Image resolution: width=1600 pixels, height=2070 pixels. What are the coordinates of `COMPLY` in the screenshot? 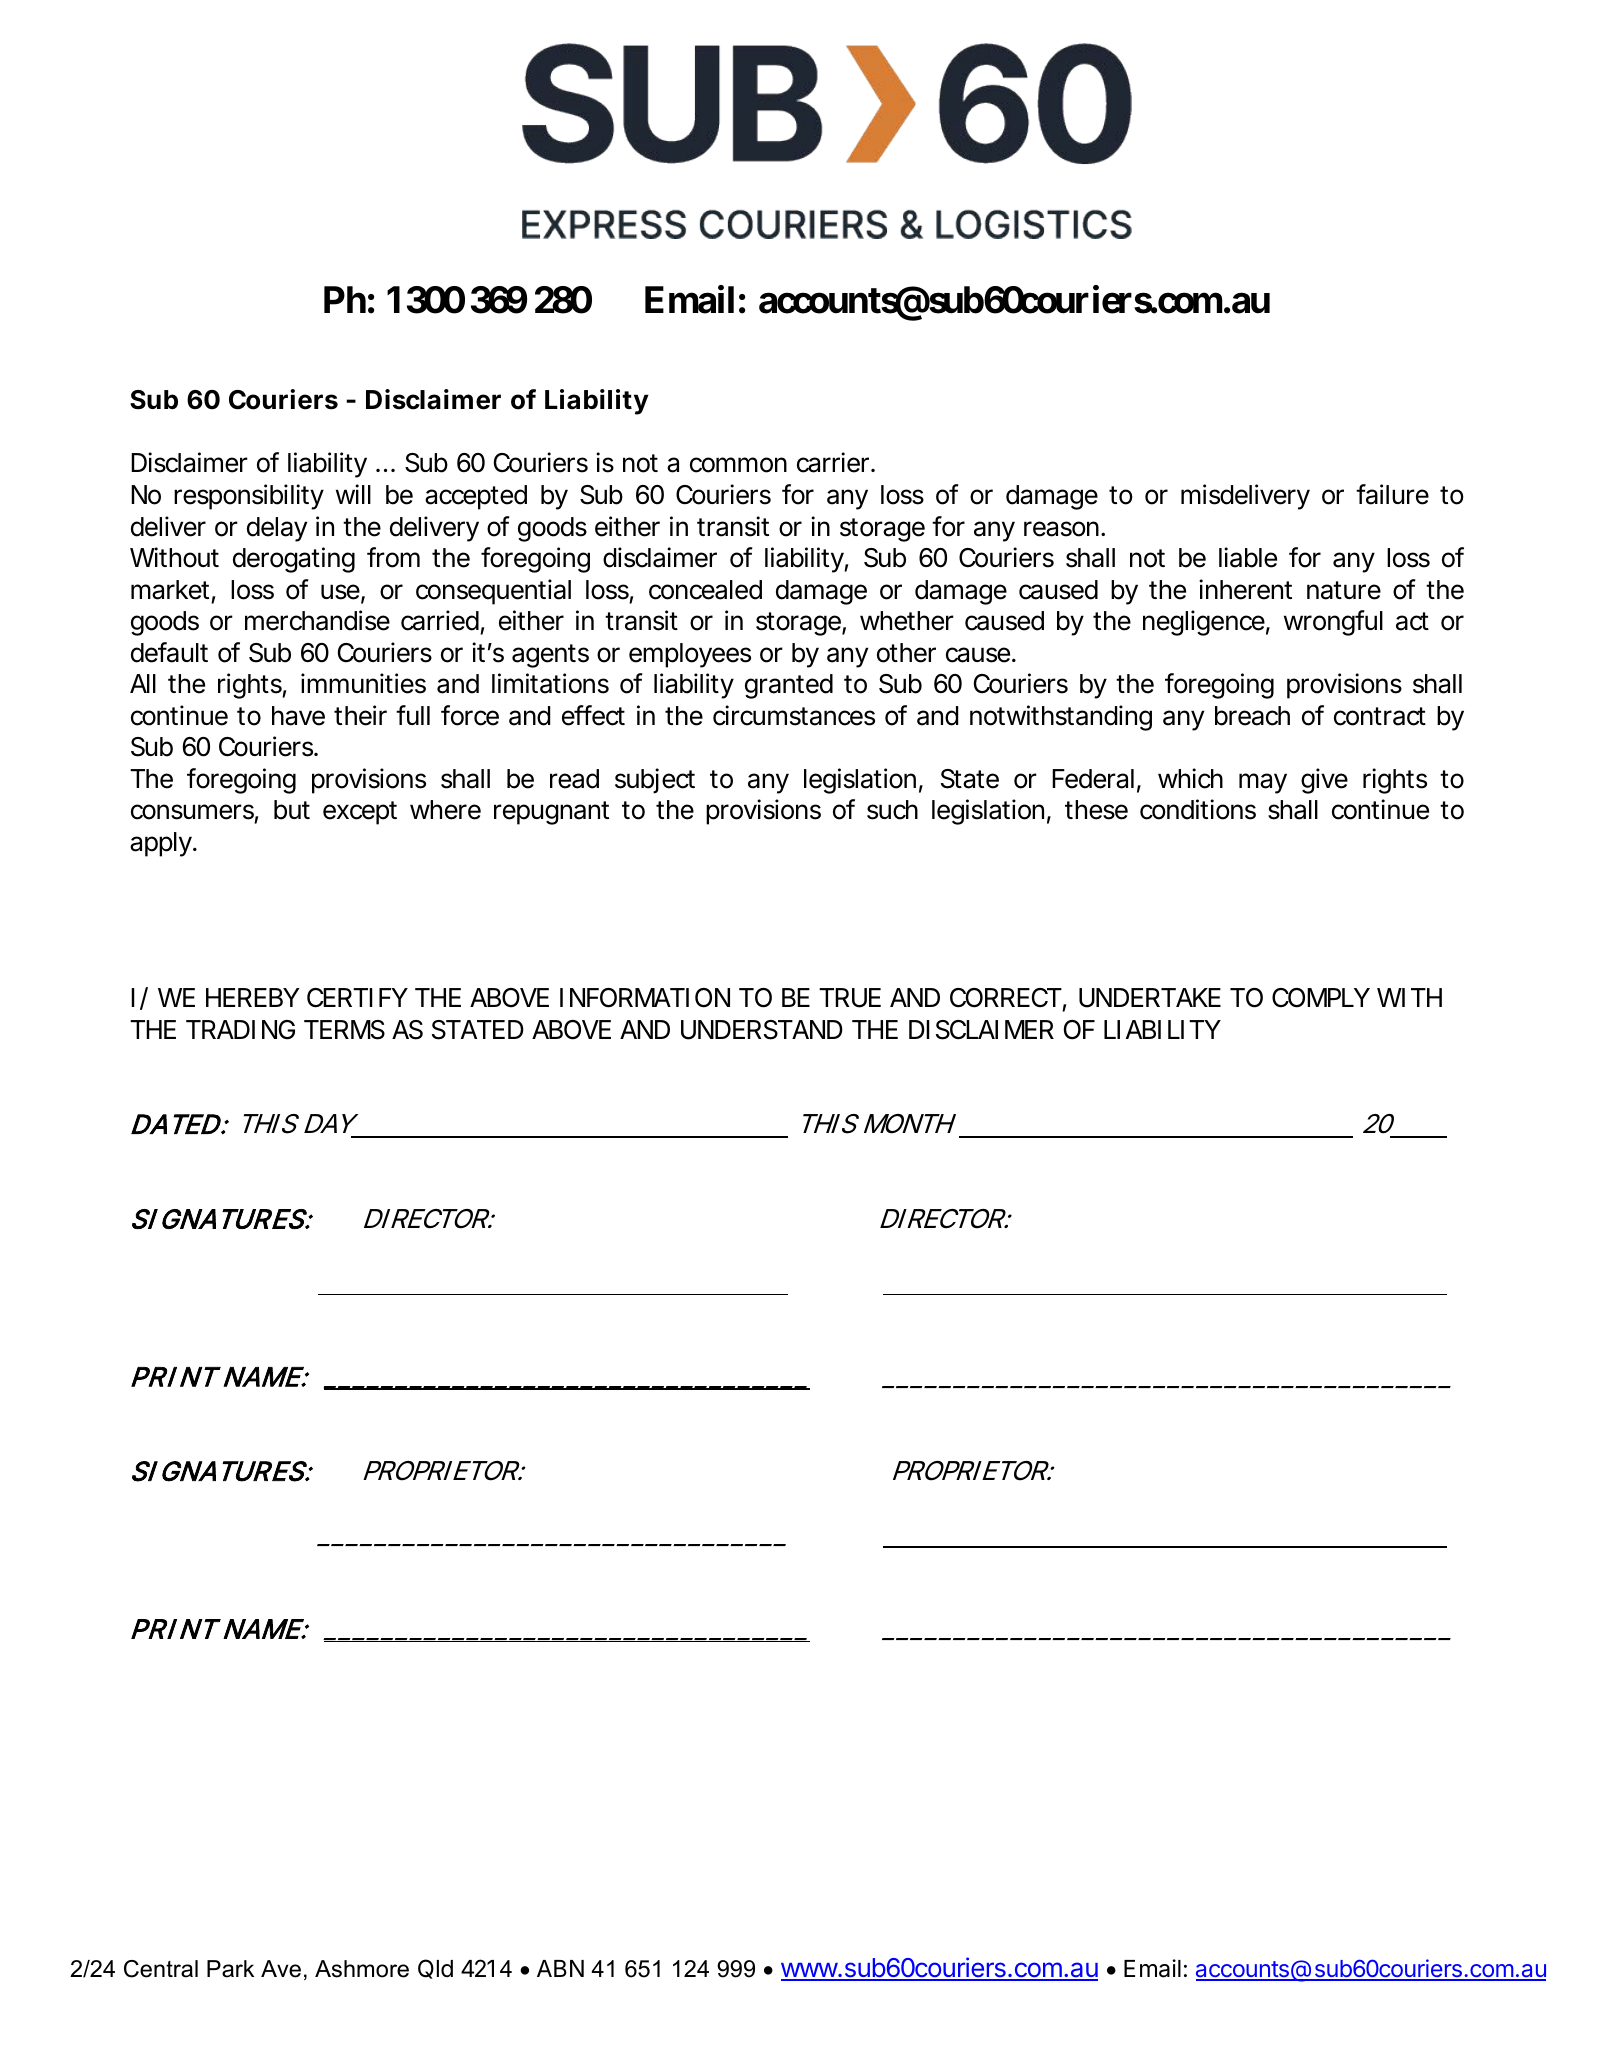 It's located at (1321, 998).
